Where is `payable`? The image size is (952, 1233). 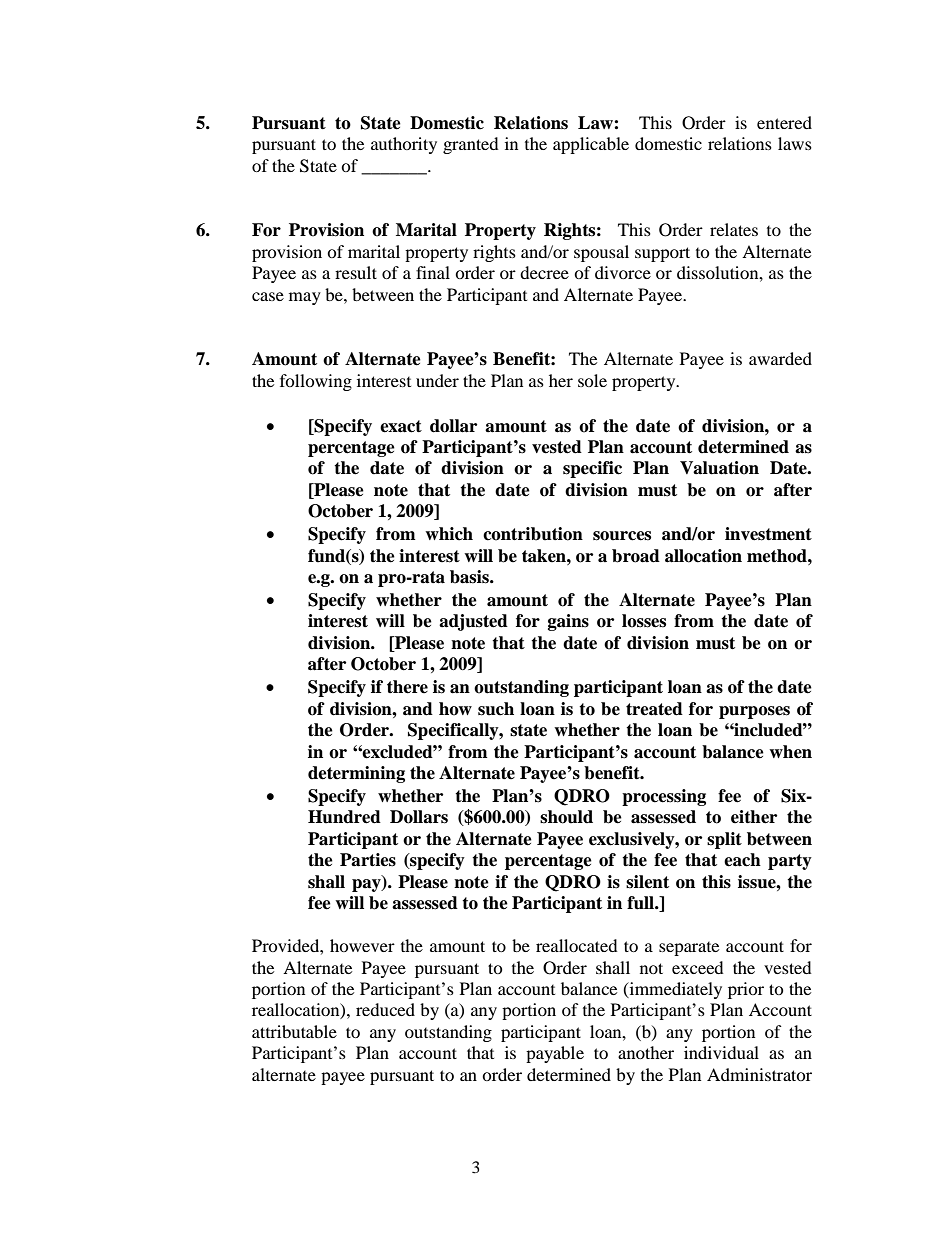 payable is located at coordinates (555, 1054).
